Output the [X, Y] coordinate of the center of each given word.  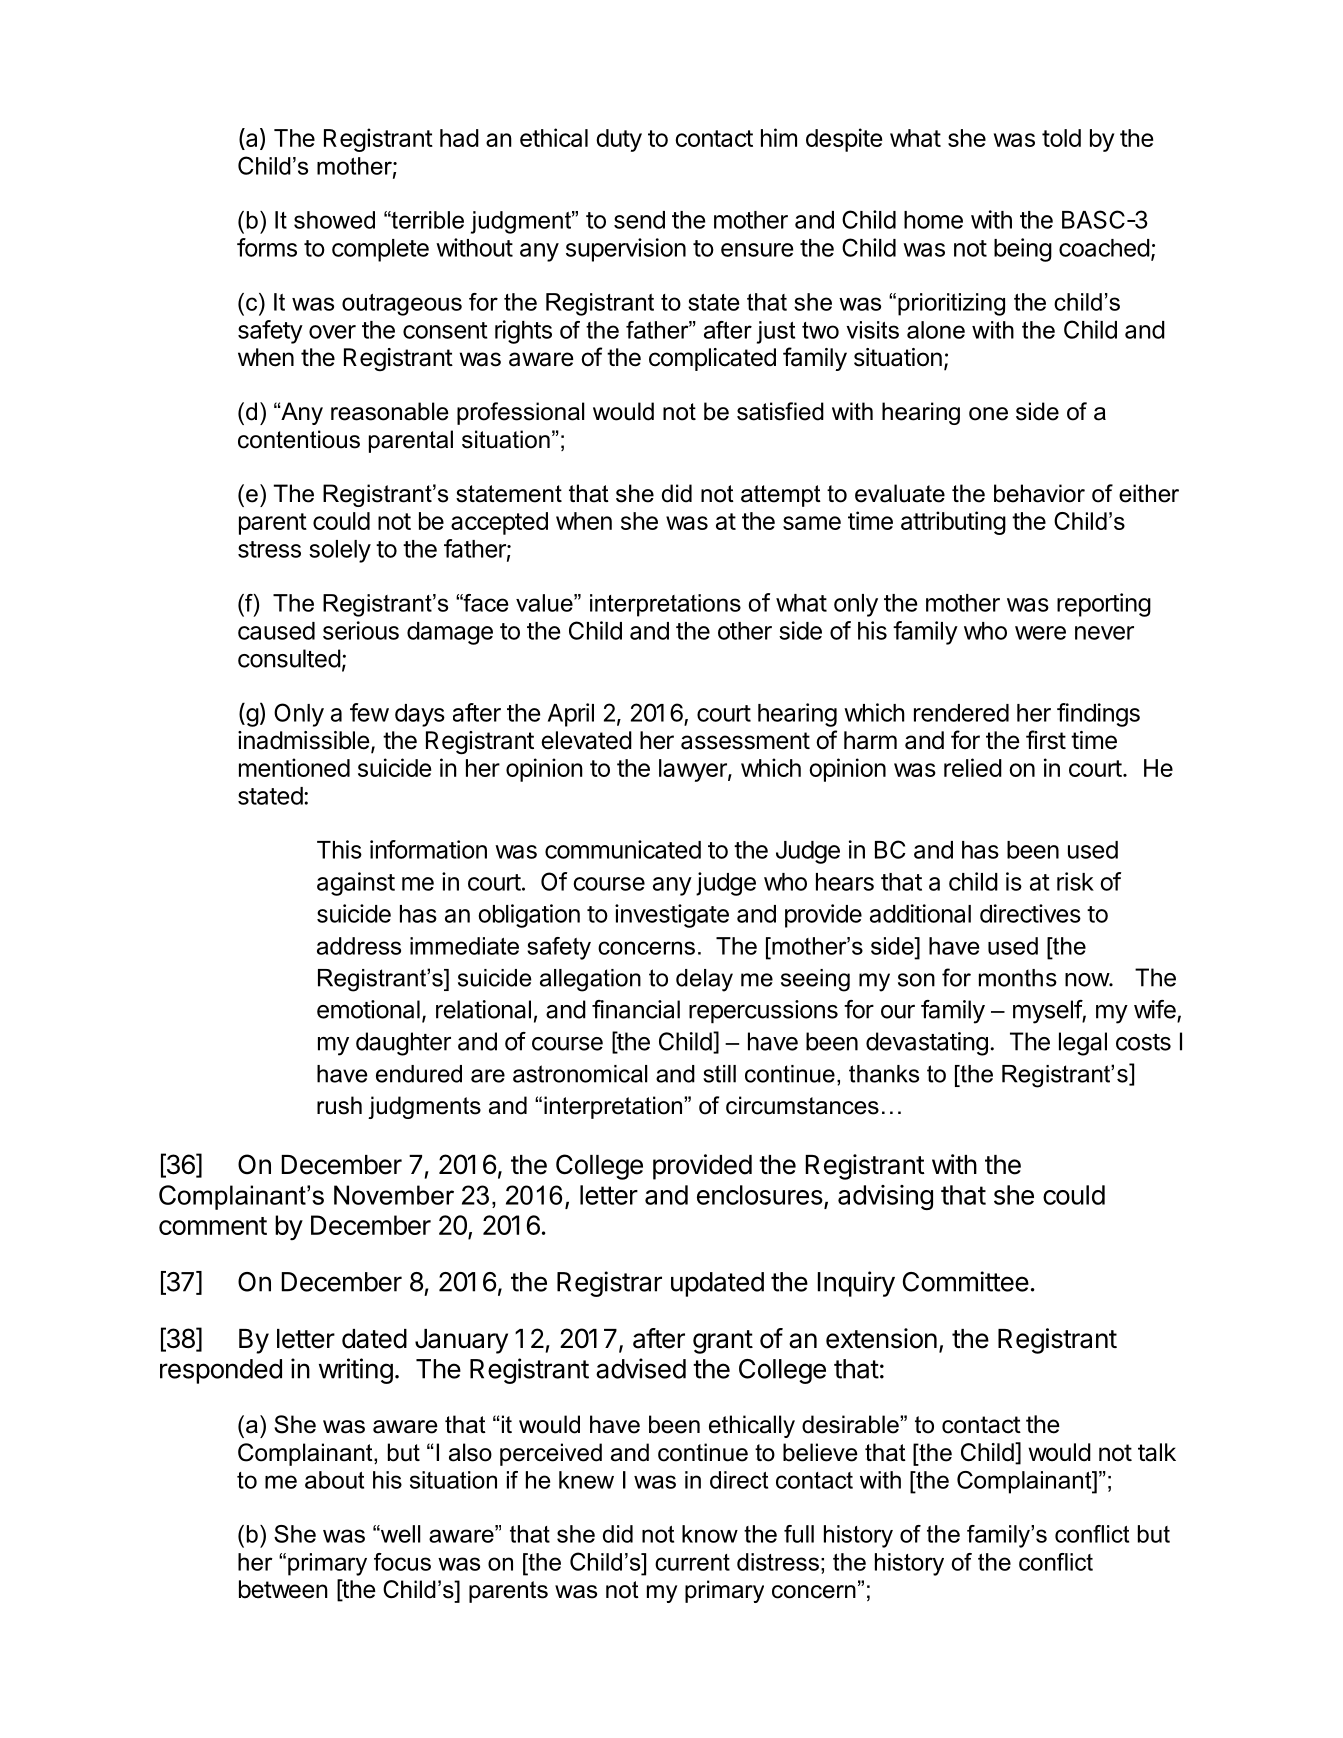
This [339, 849]
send [639, 220]
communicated [623, 849]
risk [1075, 881]
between [283, 1589]
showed [334, 220]
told [1061, 138]
